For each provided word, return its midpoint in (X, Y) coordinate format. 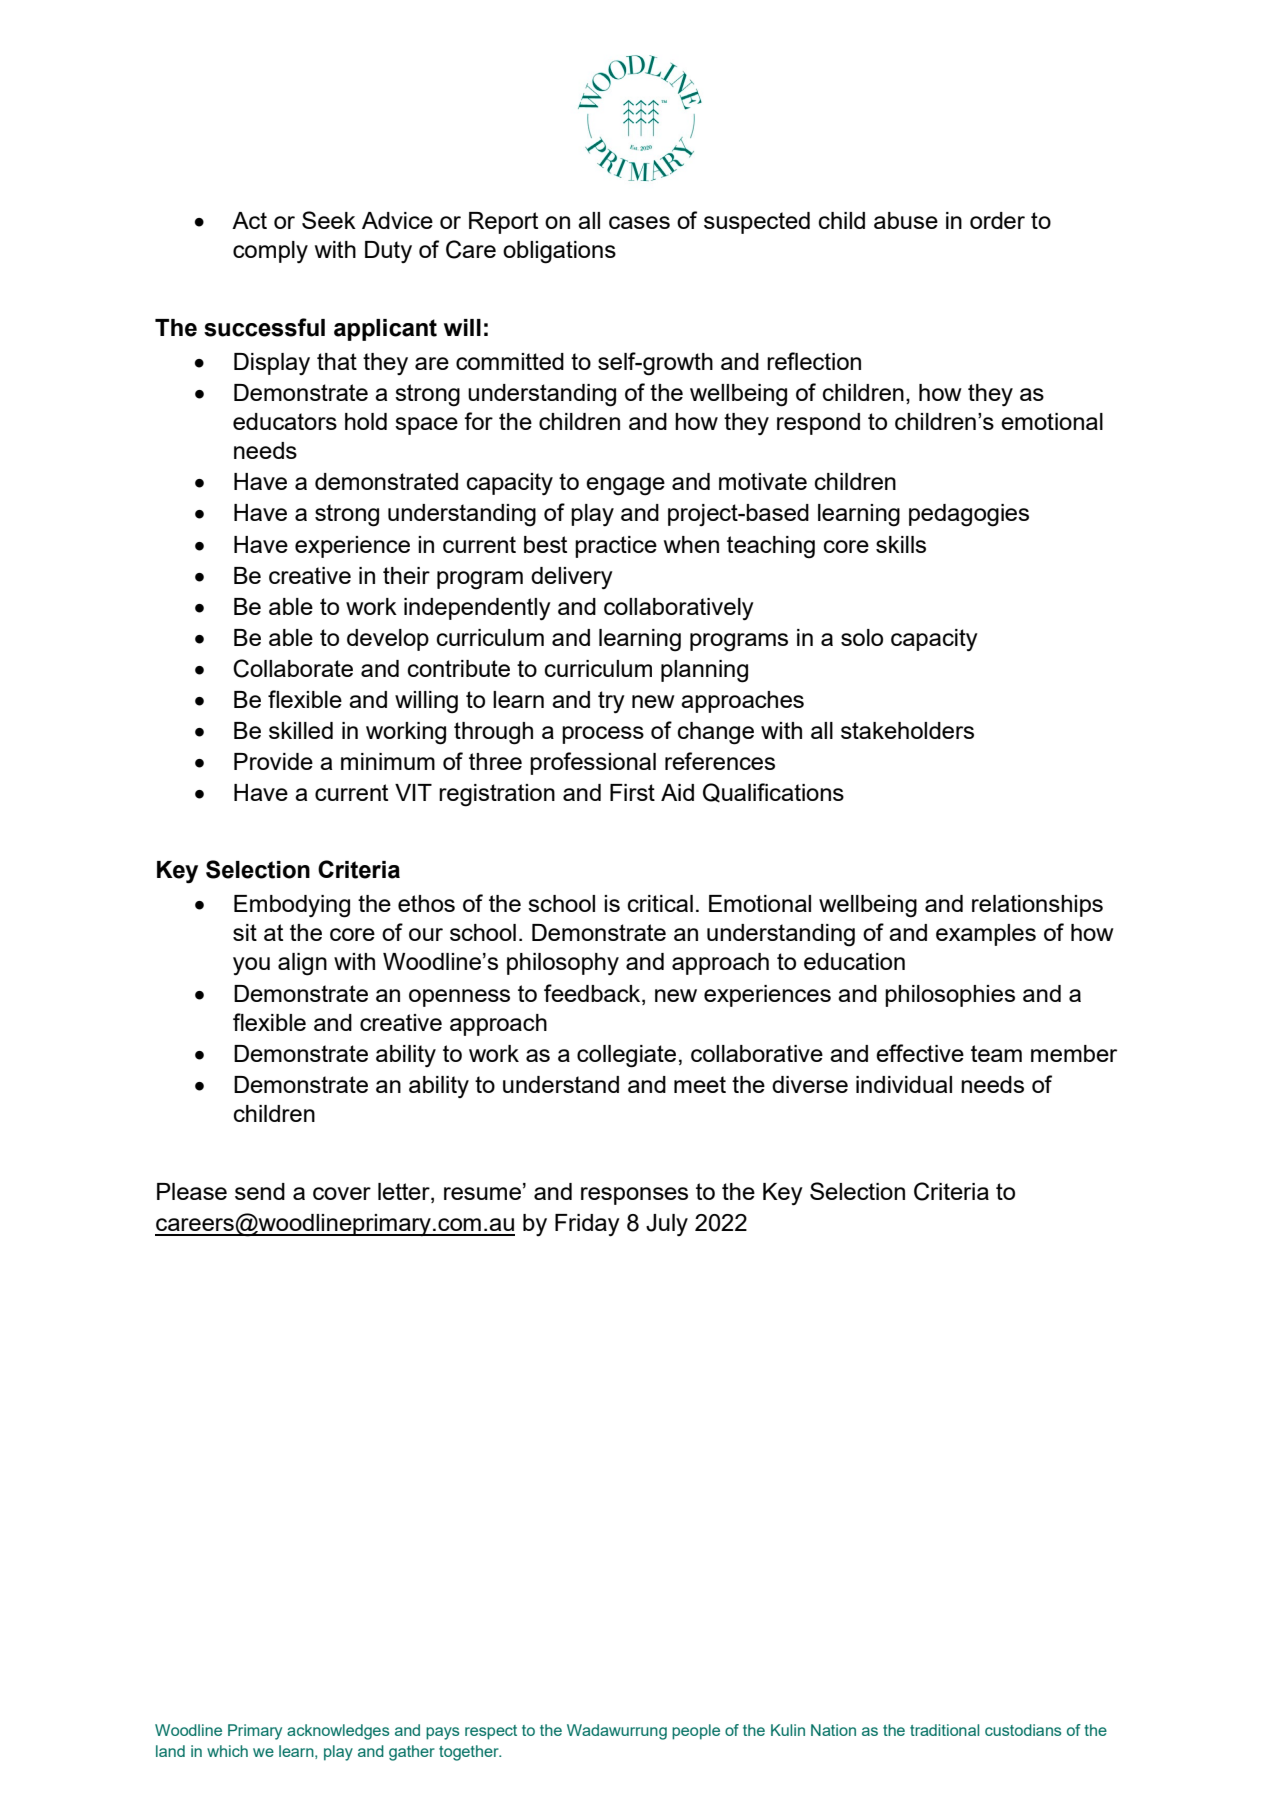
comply (270, 252)
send (260, 1191)
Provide (273, 761)
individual (904, 1084)
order (997, 220)
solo (862, 637)
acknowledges (338, 1732)
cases (639, 222)
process (603, 735)
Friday (587, 1225)
